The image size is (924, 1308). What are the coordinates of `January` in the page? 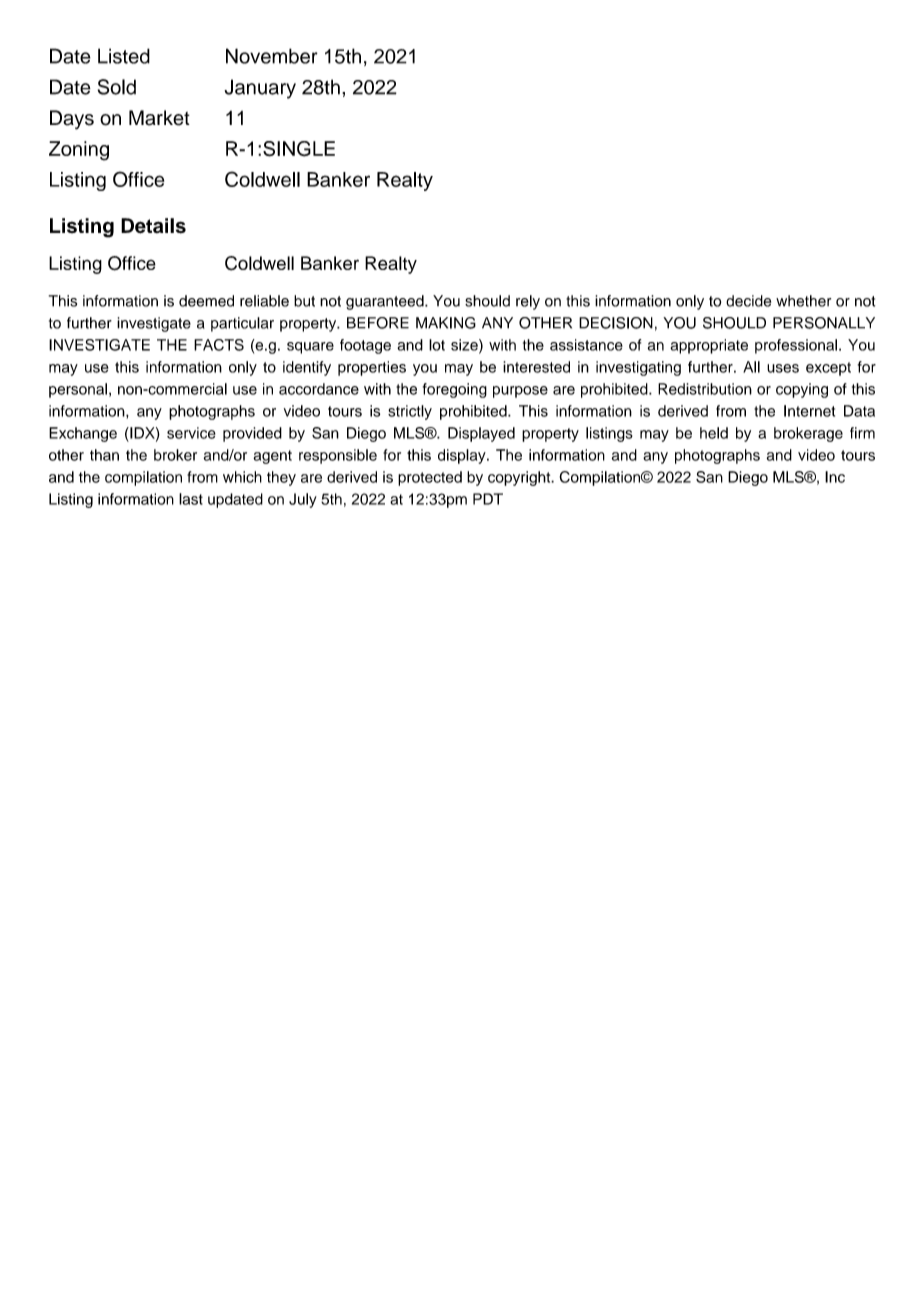 It's located at (260, 89).
